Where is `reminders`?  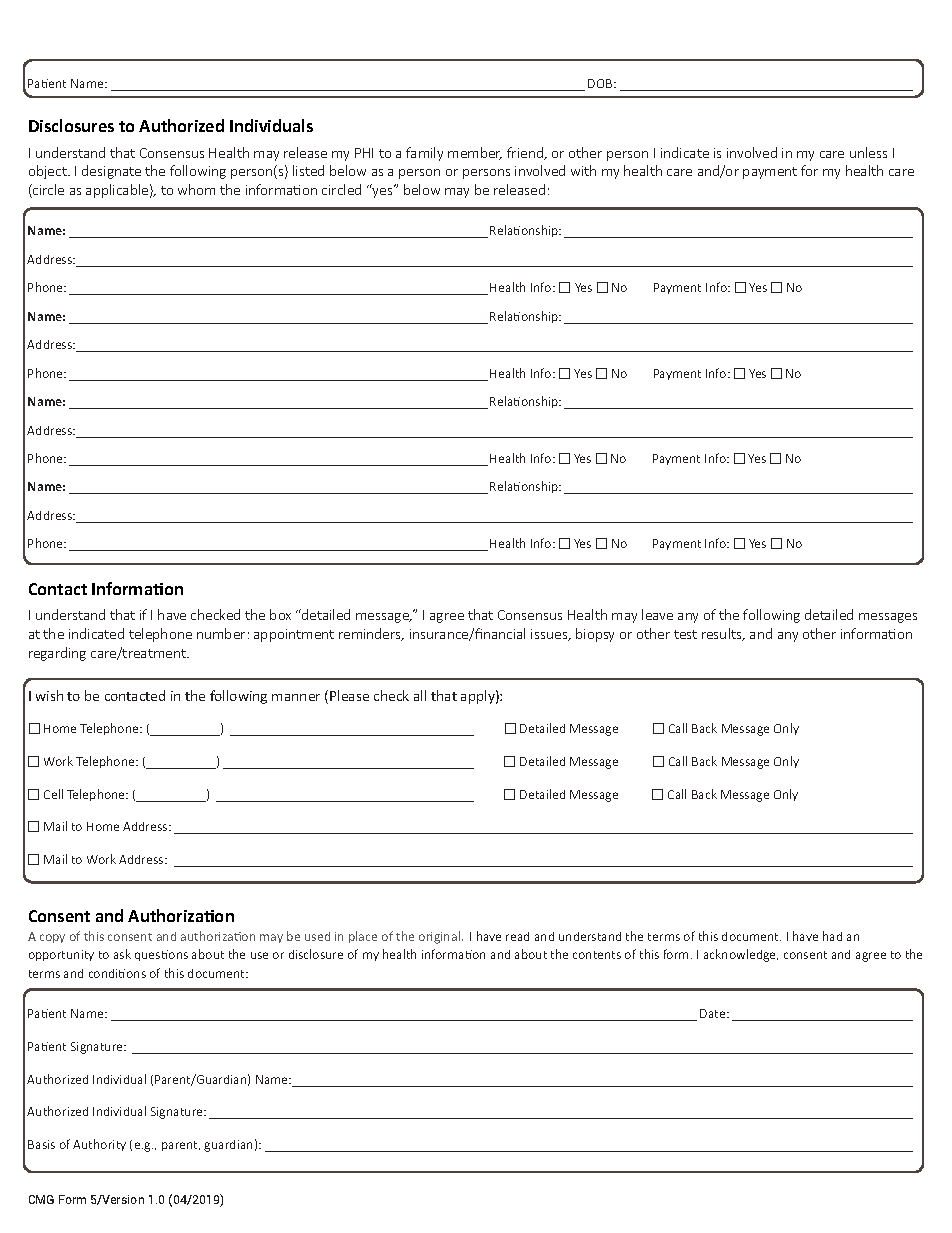
reminders is located at coordinates (371, 634).
